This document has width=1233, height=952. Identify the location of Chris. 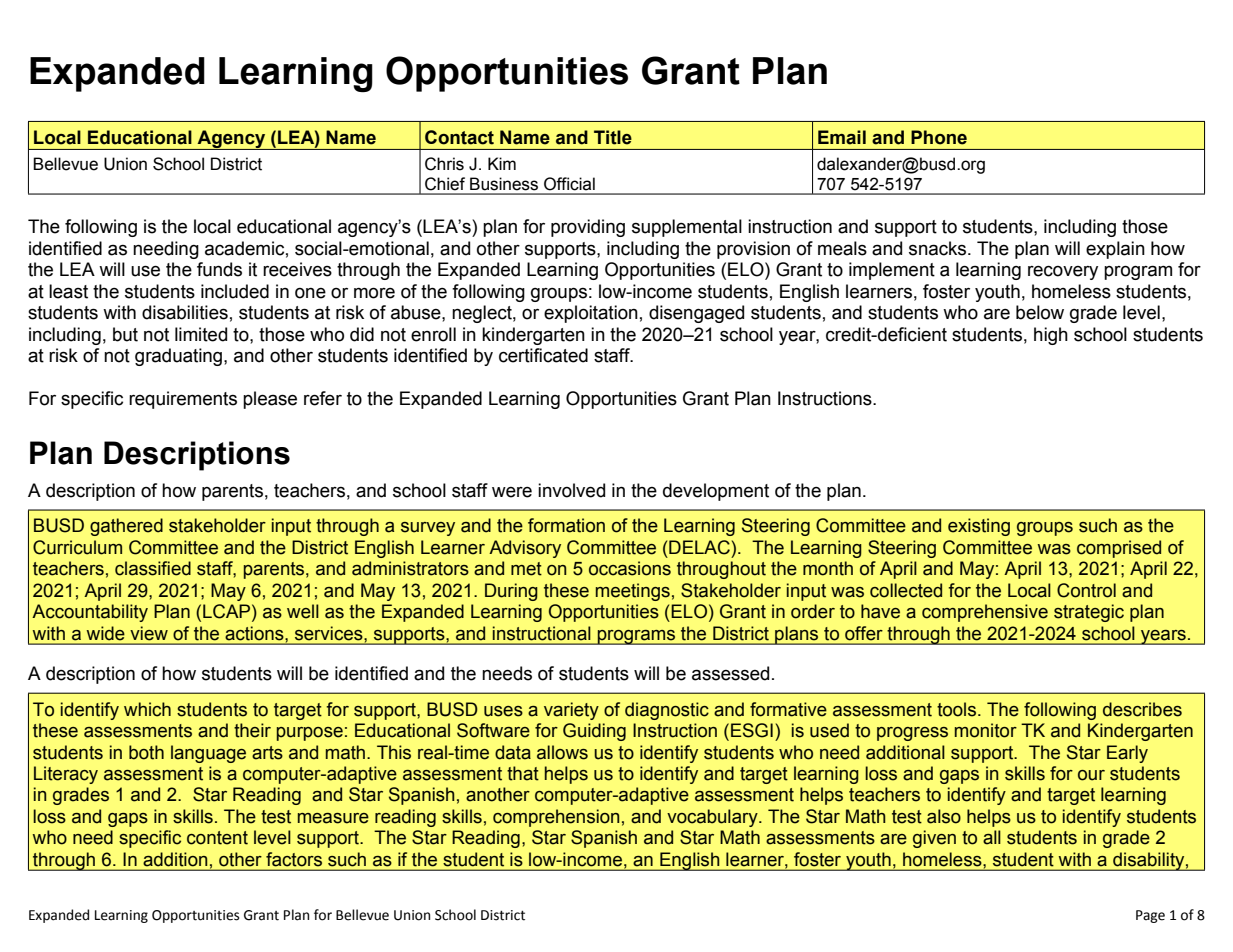
(444, 164).
